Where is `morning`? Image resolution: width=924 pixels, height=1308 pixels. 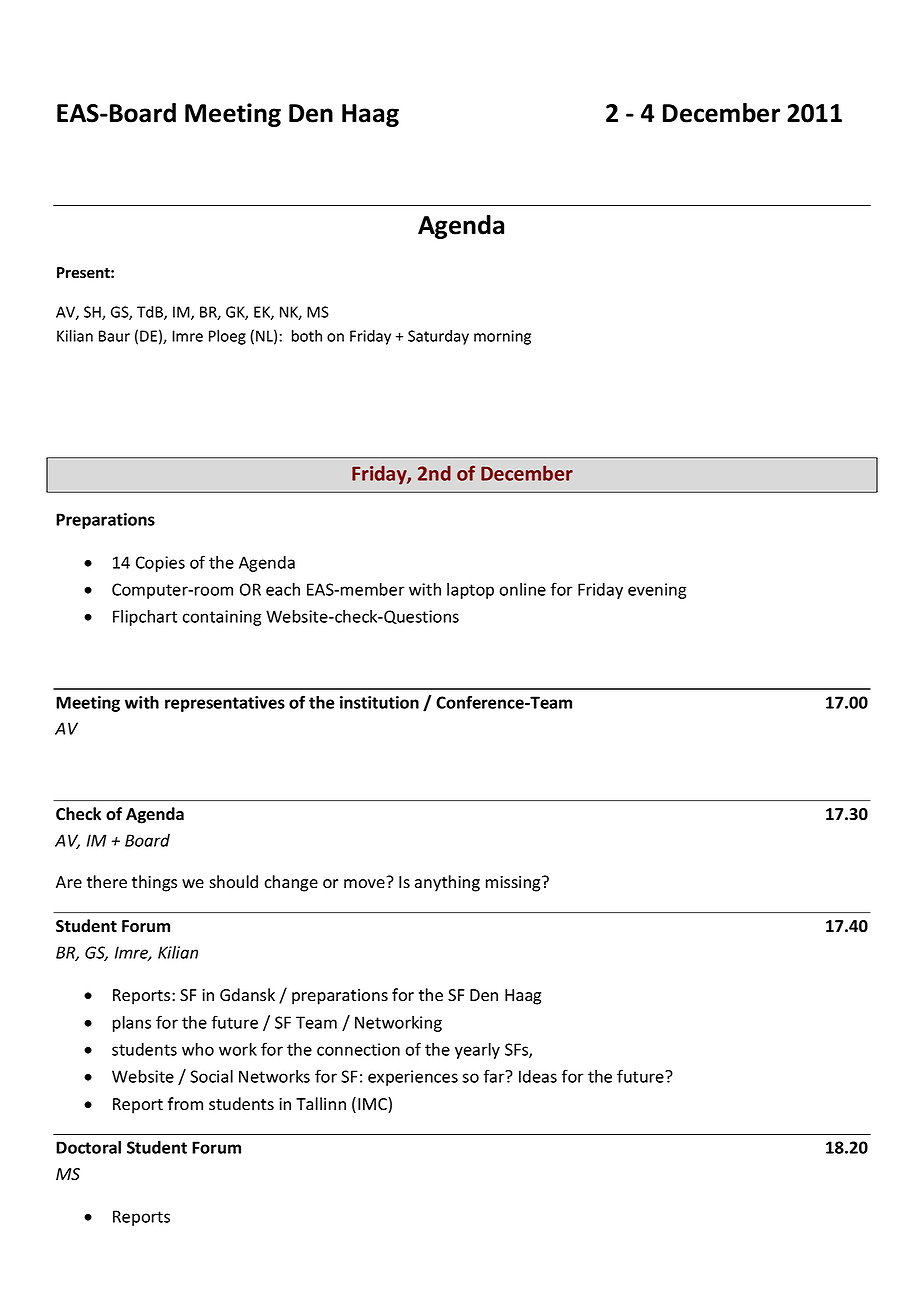 morning is located at coordinates (502, 337).
